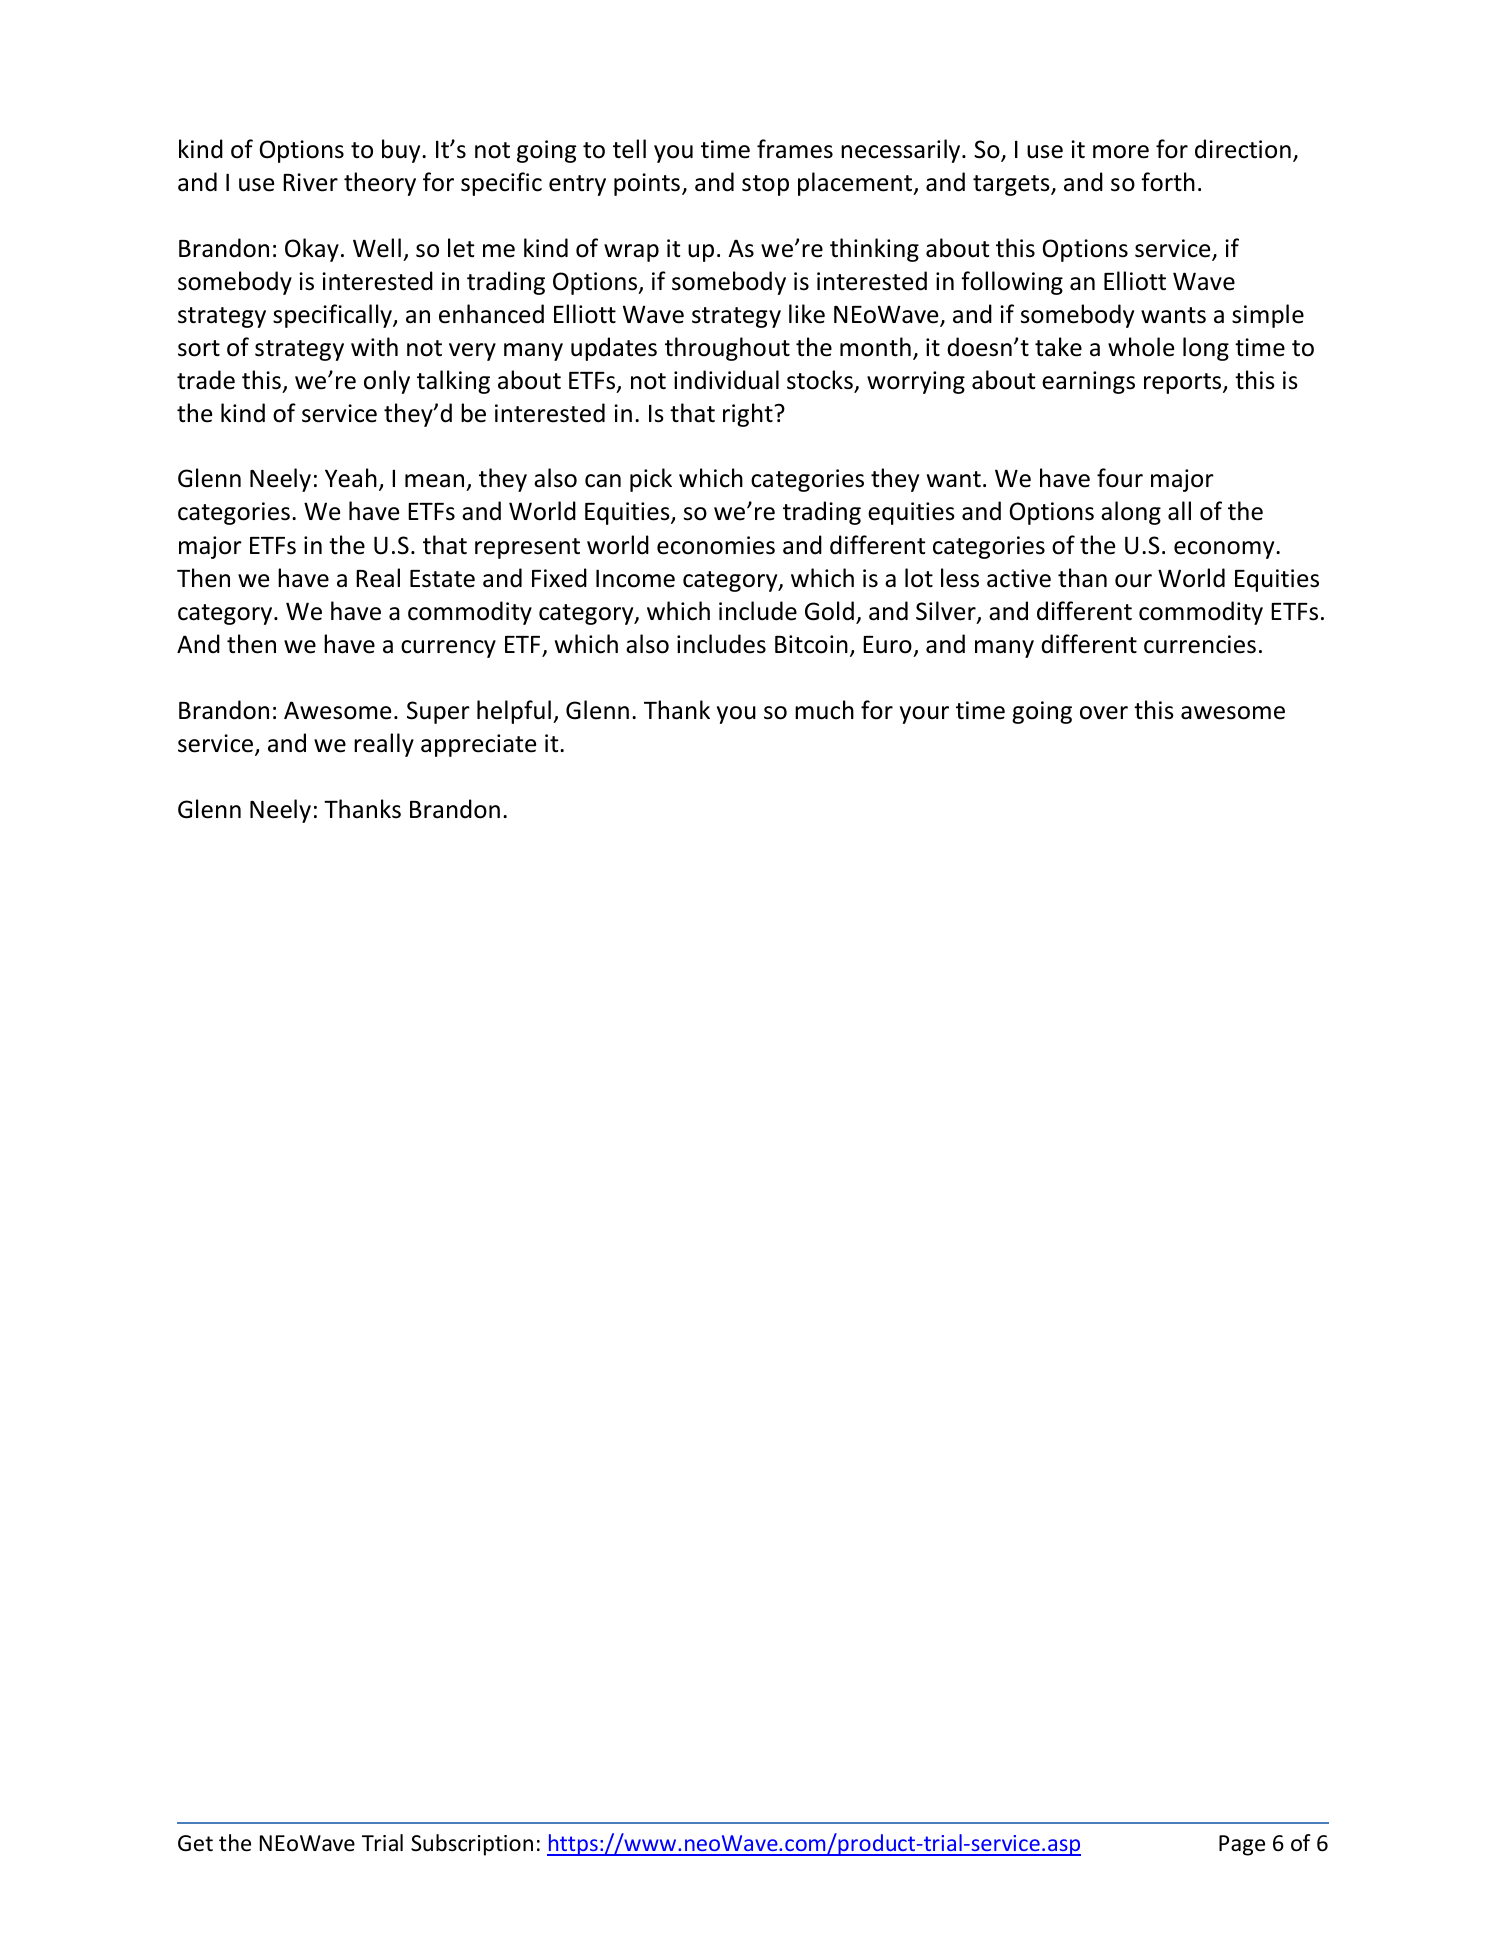 Image resolution: width=1505 pixels, height=1947 pixels. Describe the element at coordinates (310, 182) in the screenshot. I see `River` at that location.
